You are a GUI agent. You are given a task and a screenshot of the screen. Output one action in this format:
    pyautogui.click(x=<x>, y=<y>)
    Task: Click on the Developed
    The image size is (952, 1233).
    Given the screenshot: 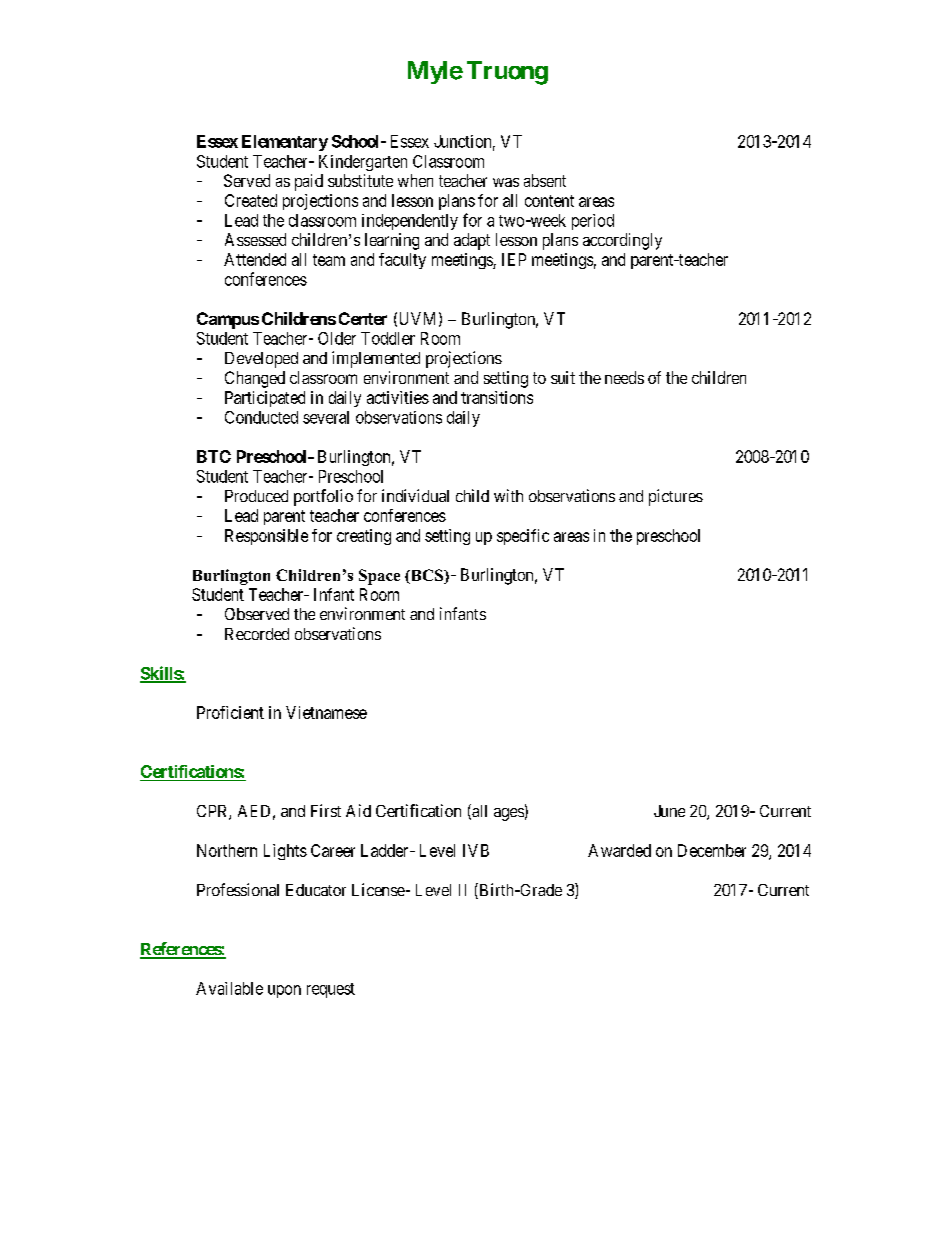 What is the action you would take?
    pyautogui.click(x=261, y=360)
